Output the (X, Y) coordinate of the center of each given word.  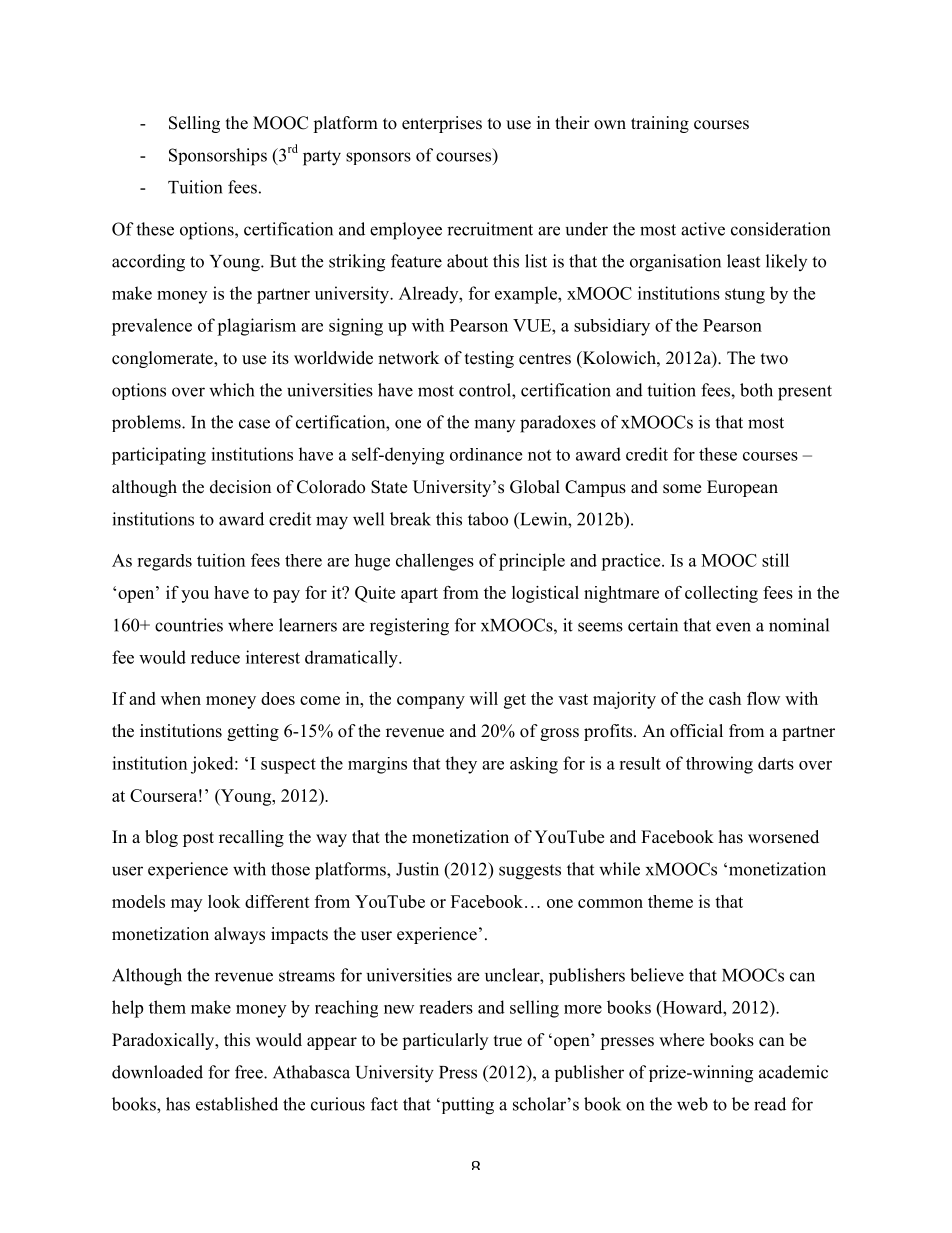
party (322, 158)
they (461, 765)
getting (253, 732)
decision (240, 487)
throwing (719, 765)
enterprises (442, 124)
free (250, 1072)
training (660, 124)
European (742, 488)
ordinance (486, 454)
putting (466, 1106)
